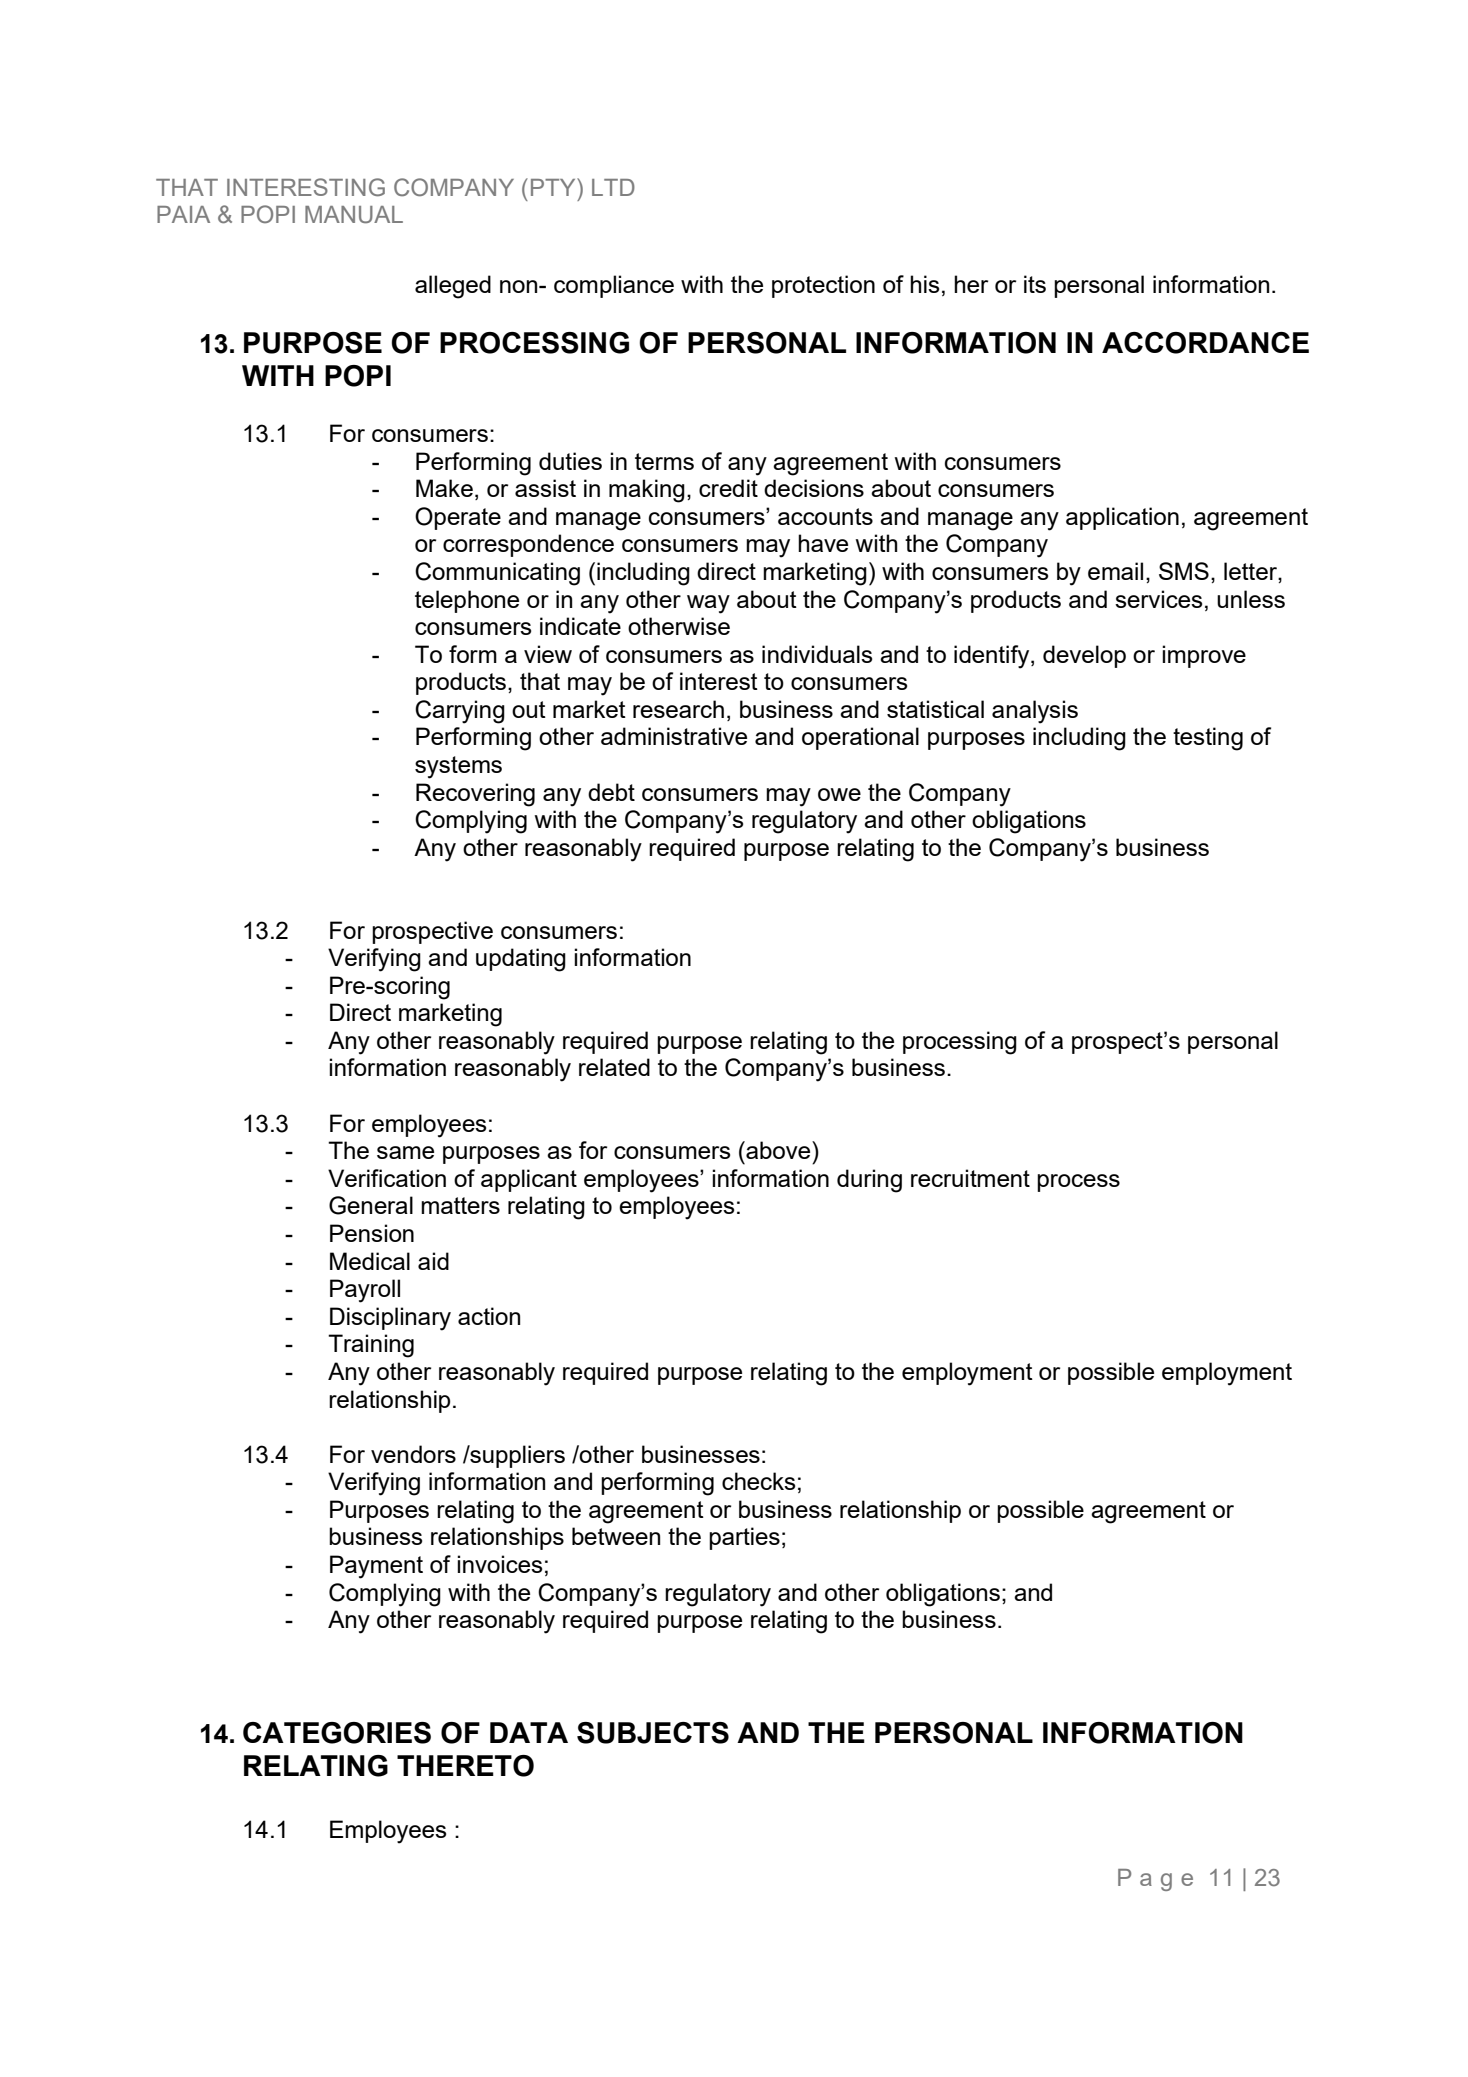 The image size is (1468, 2077). I want to click on during, so click(869, 1181).
